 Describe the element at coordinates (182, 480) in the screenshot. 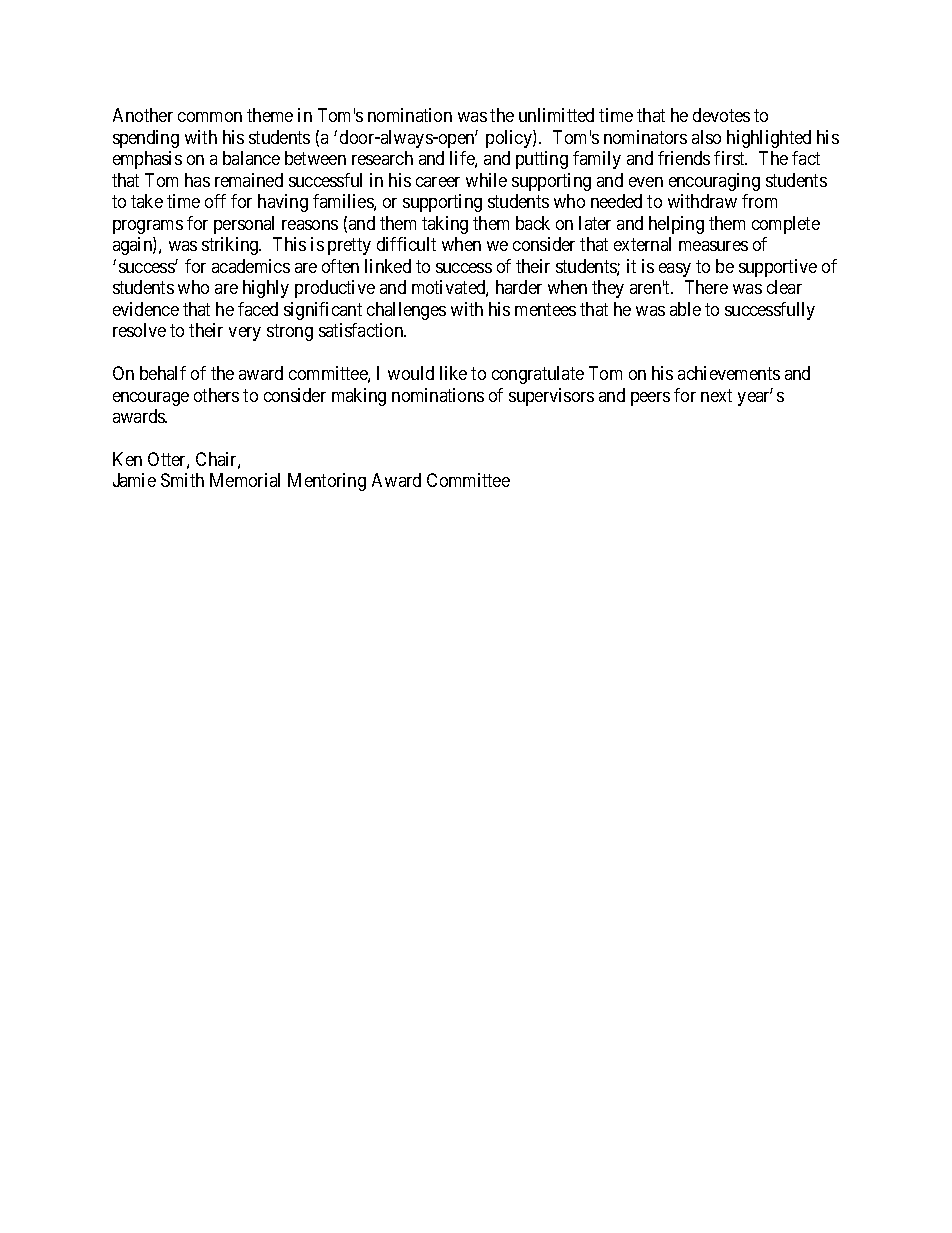

I see `Smith` at that location.
